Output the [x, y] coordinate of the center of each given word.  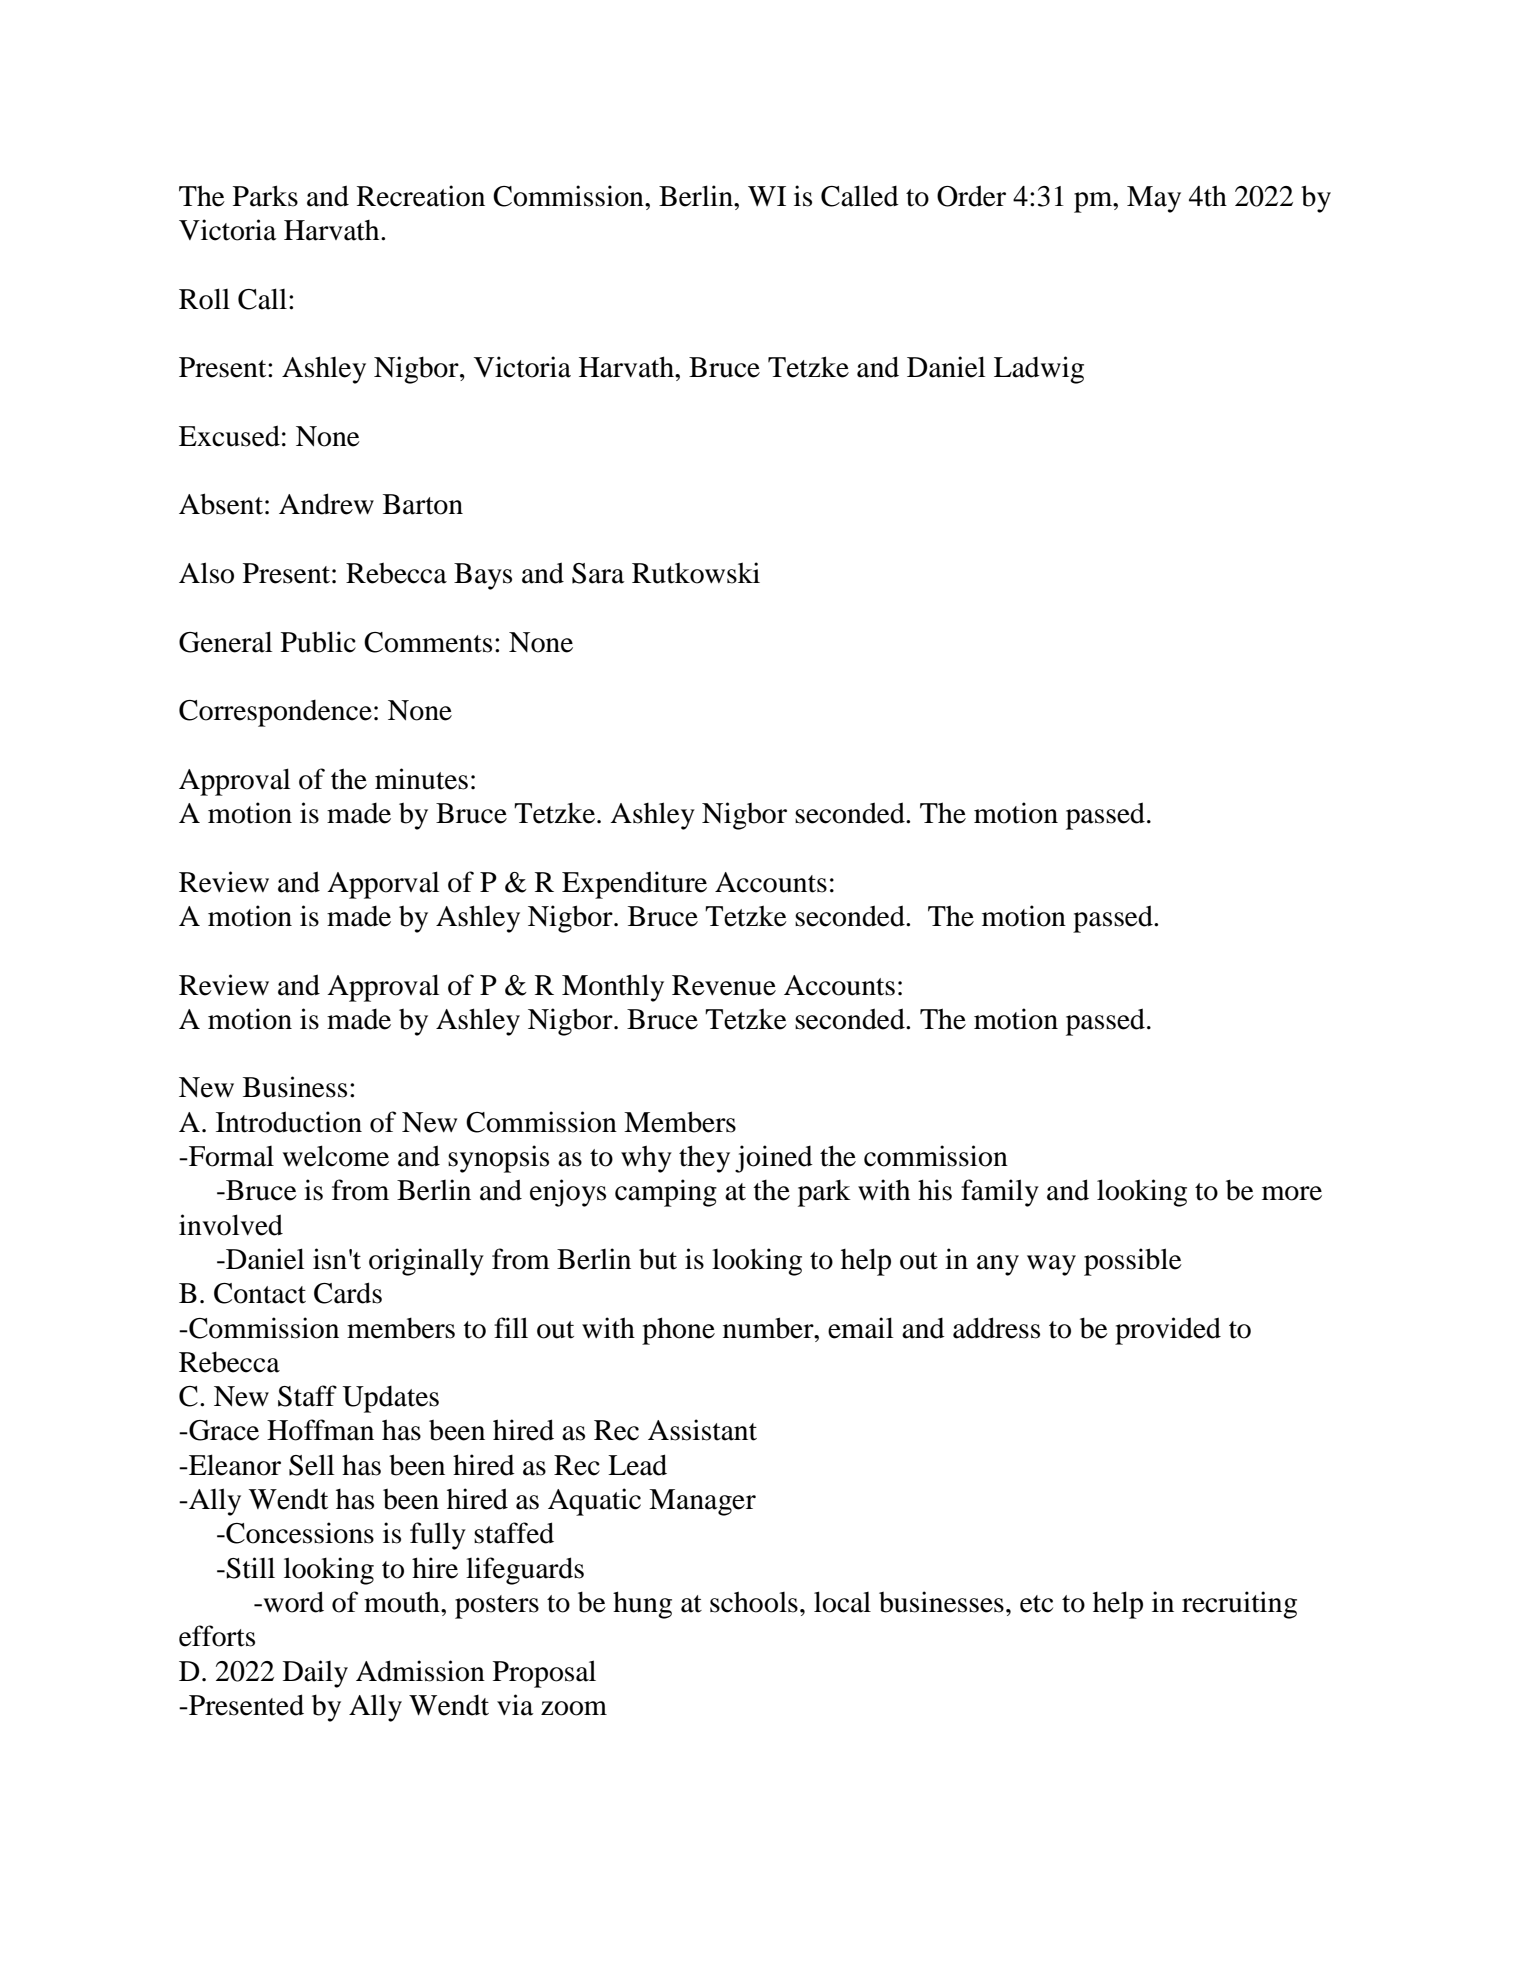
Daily [315, 1674]
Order [971, 196]
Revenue [724, 985]
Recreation [421, 196]
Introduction [289, 1122]
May [1154, 199]
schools [754, 1602]
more [1292, 1193]
